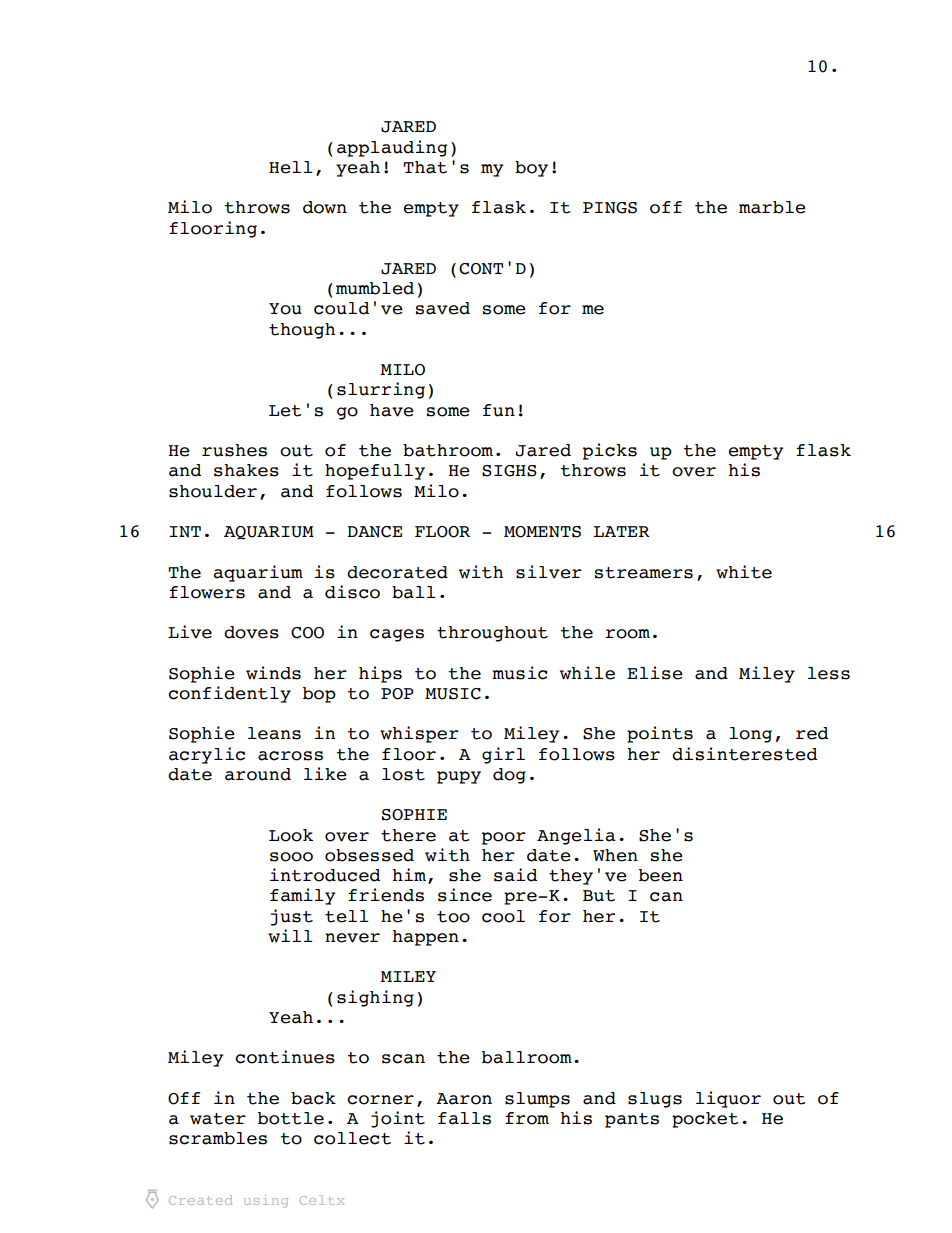 The image size is (952, 1233). What do you see at coordinates (291, 835) in the page?
I see `Look` at bounding box center [291, 835].
